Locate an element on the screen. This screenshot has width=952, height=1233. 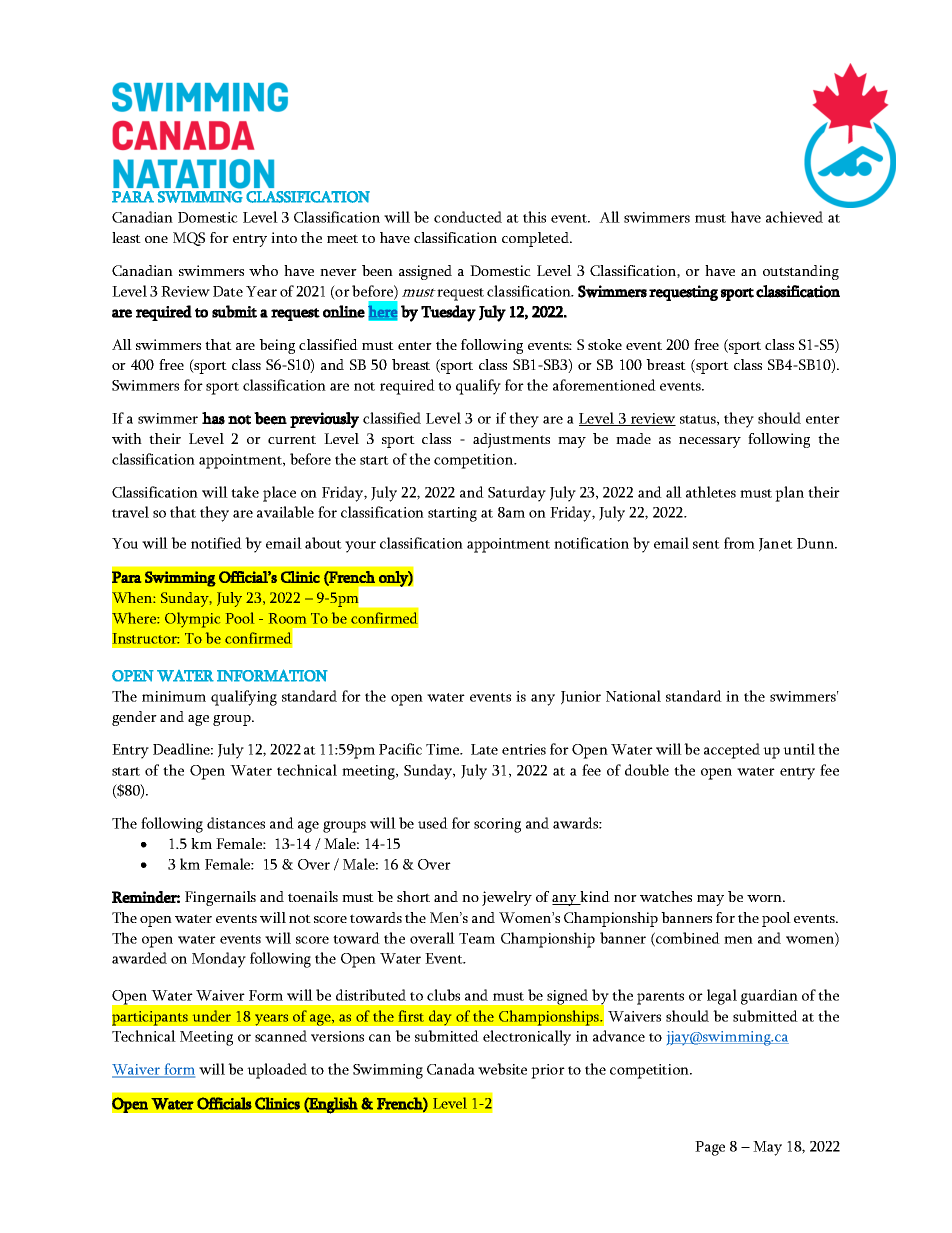
achieved is located at coordinates (794, 217).
